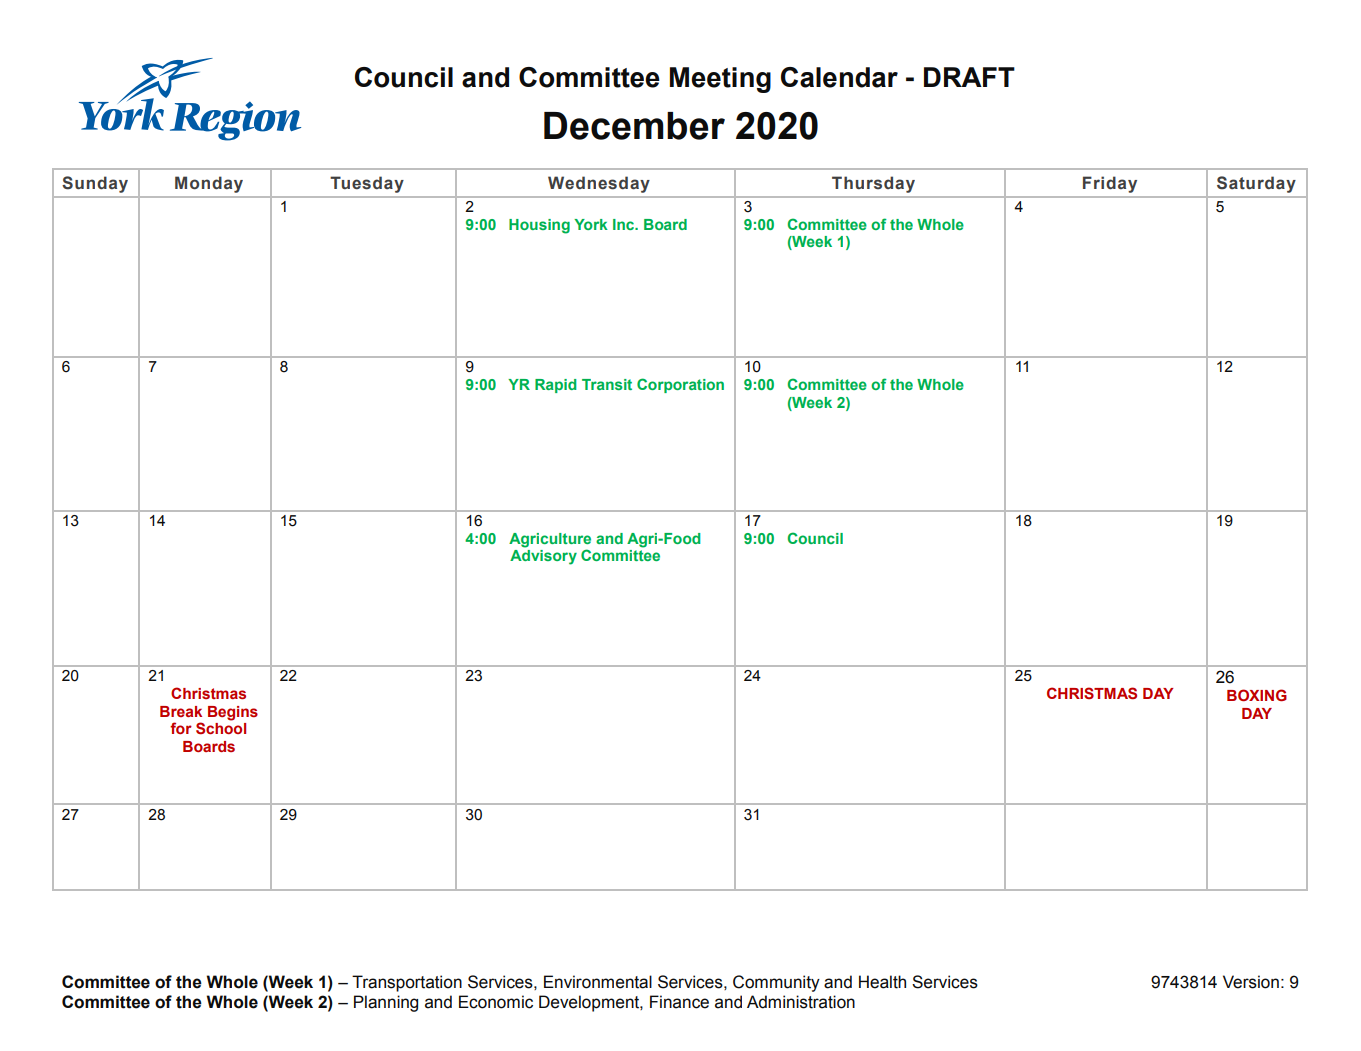 The image size is (1361, 1051). What do you see at coordinates (634, 126) in the image?
I see `December` at bounding box center [634, 126].
